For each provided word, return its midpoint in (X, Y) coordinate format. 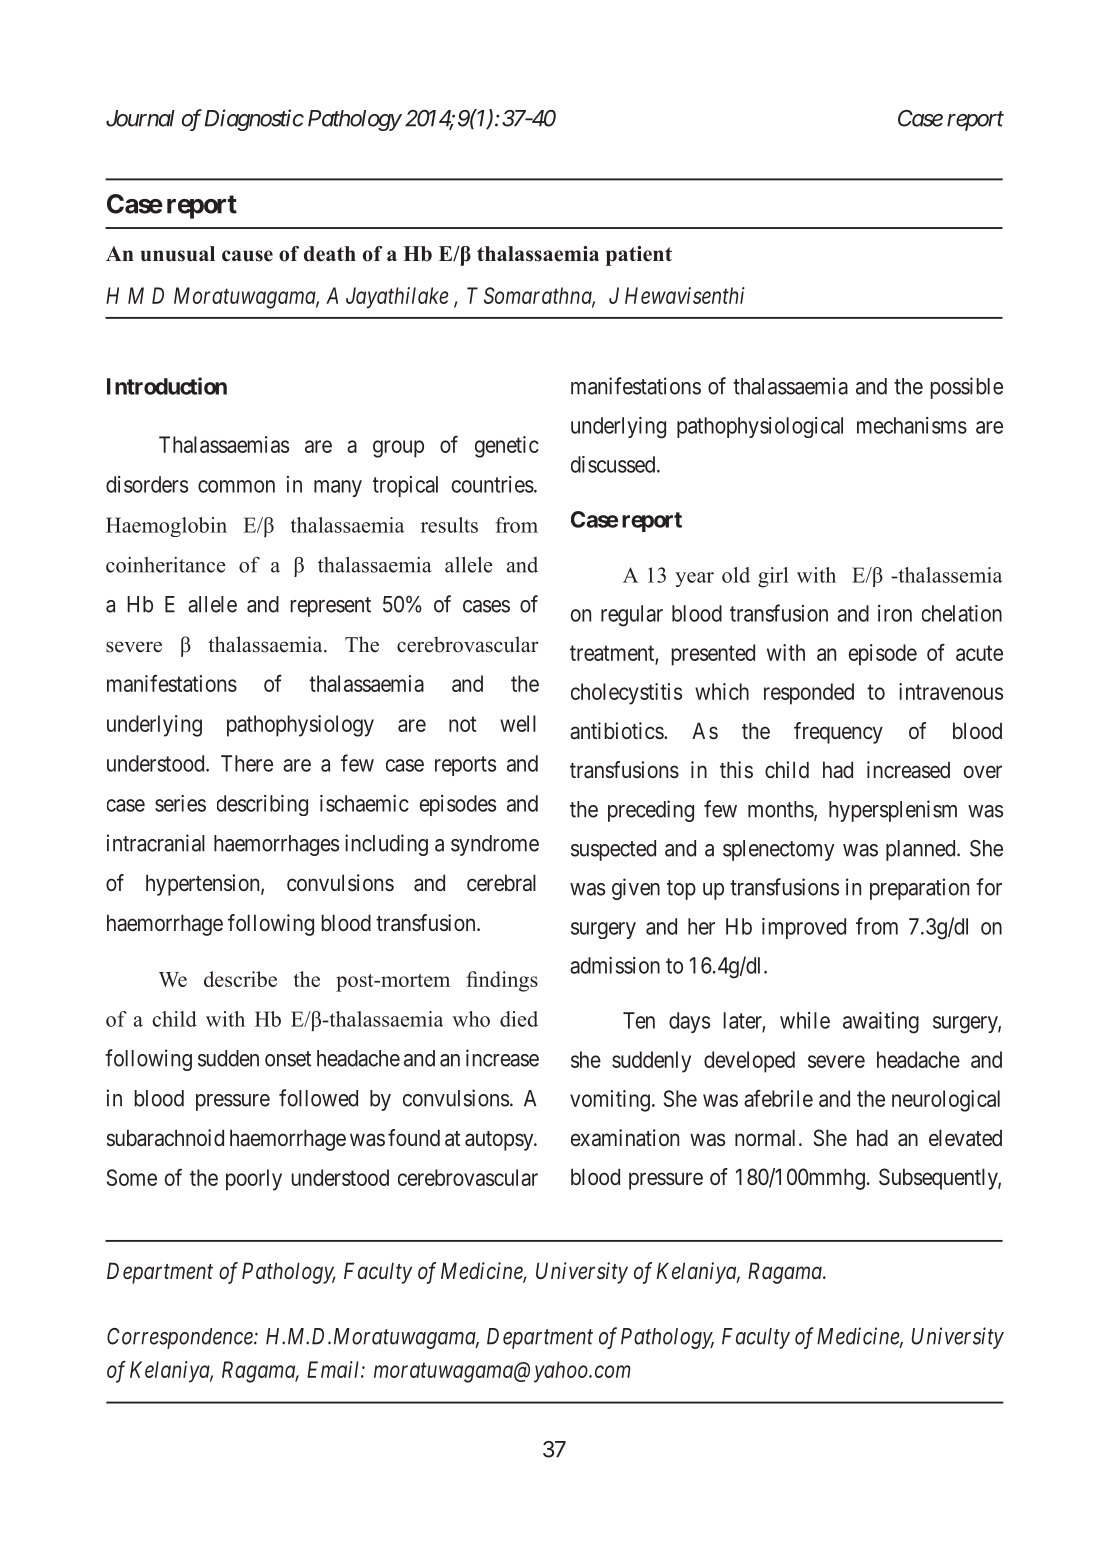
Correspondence (181, 1338)
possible (967, 388)
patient (639, 256)
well (518, 723)
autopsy (500, 1141)
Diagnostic (254, 120)
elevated (965, 1138)
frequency (838, 733)
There (247, 763)
